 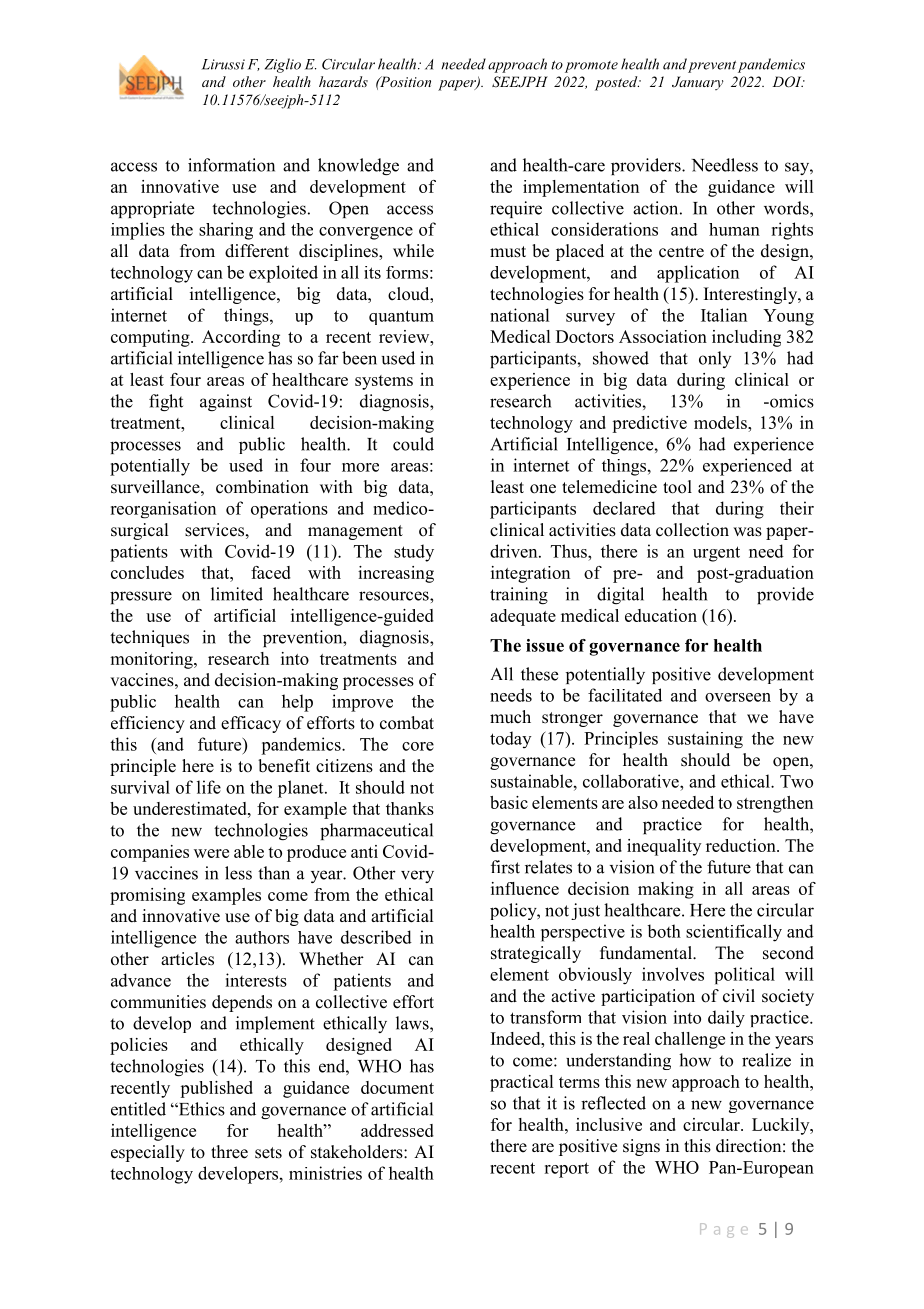 What do you see at coordinates (724, 1230) in the page?
I see `Page` at bounding box center [724, 1230].
